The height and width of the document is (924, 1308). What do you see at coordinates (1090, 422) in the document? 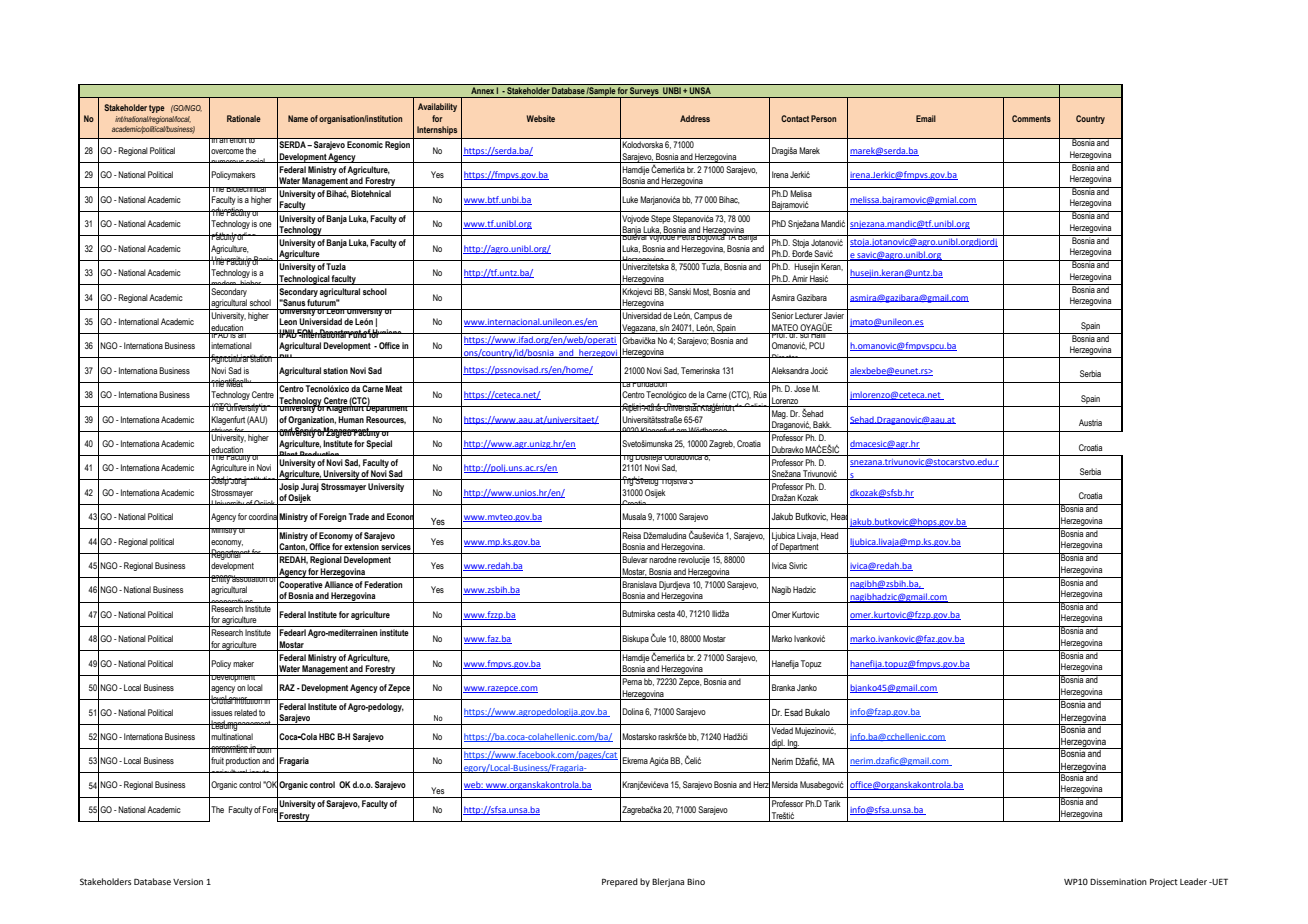
I see `Austria` at bounding box center [1090, 422].
